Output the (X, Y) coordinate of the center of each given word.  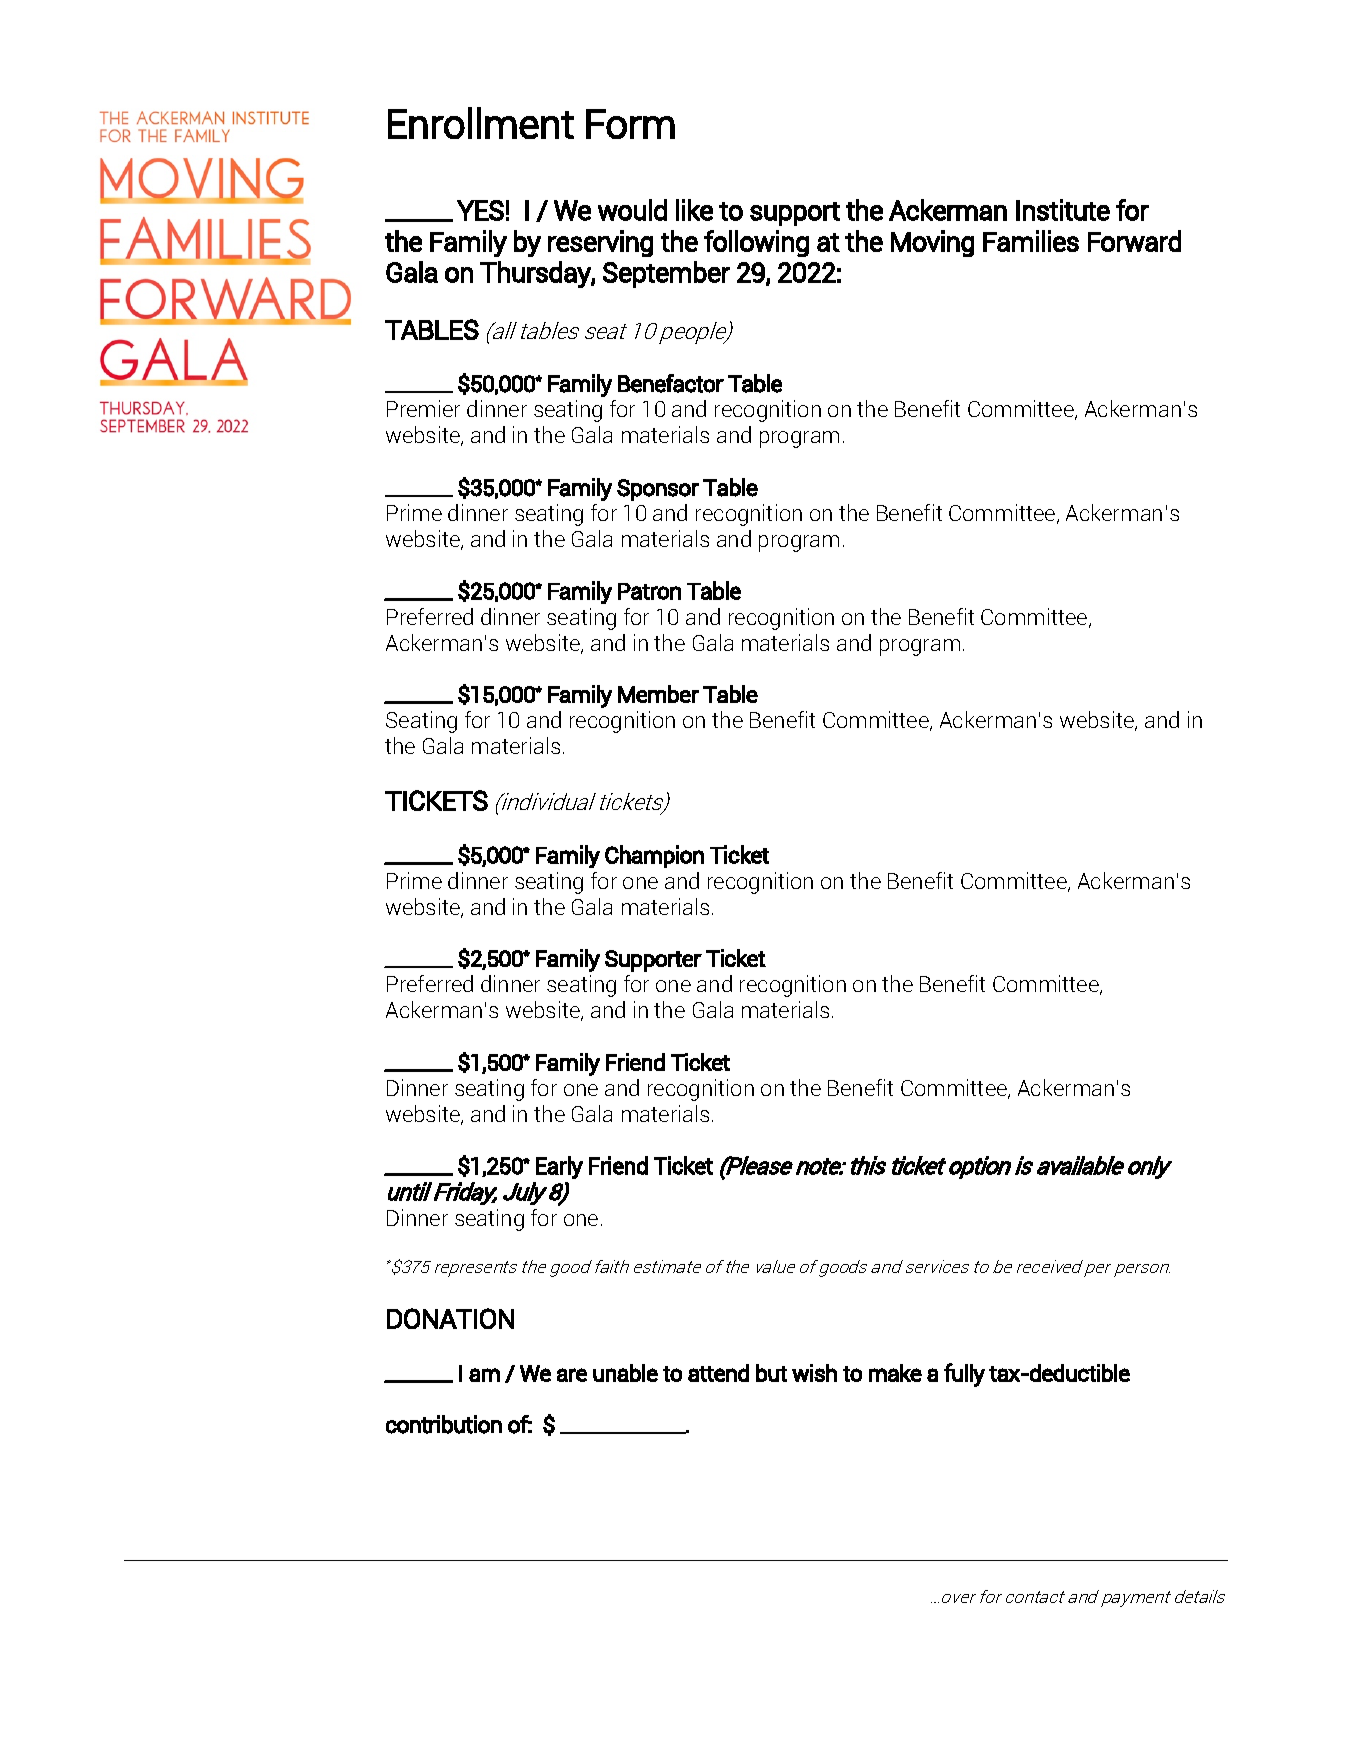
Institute (1063, 210)
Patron (649, 591)
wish (814, 1373)
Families (1031, 241)
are (572, 1375)
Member (658, 694)
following (756, 243)
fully (964, 1375)
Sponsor (658, 490)
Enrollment (481, 123)
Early (559, 1167)
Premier (423, 408)
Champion (654, 856)
